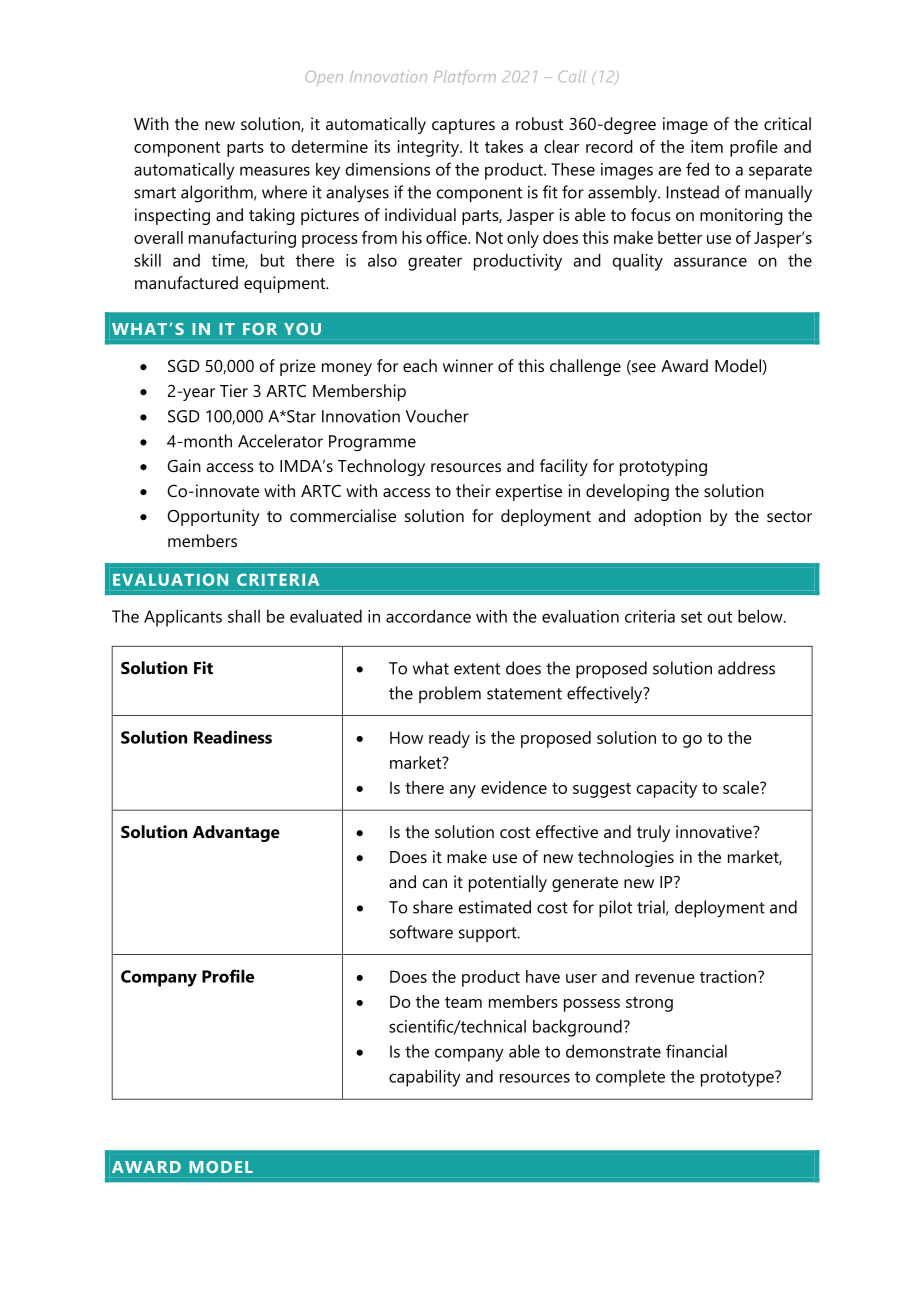 The height and width of the screenshot is (1308, 924). Describe the element at coordinates (244, 616) in the screenshot. I see `shall` at that location.
